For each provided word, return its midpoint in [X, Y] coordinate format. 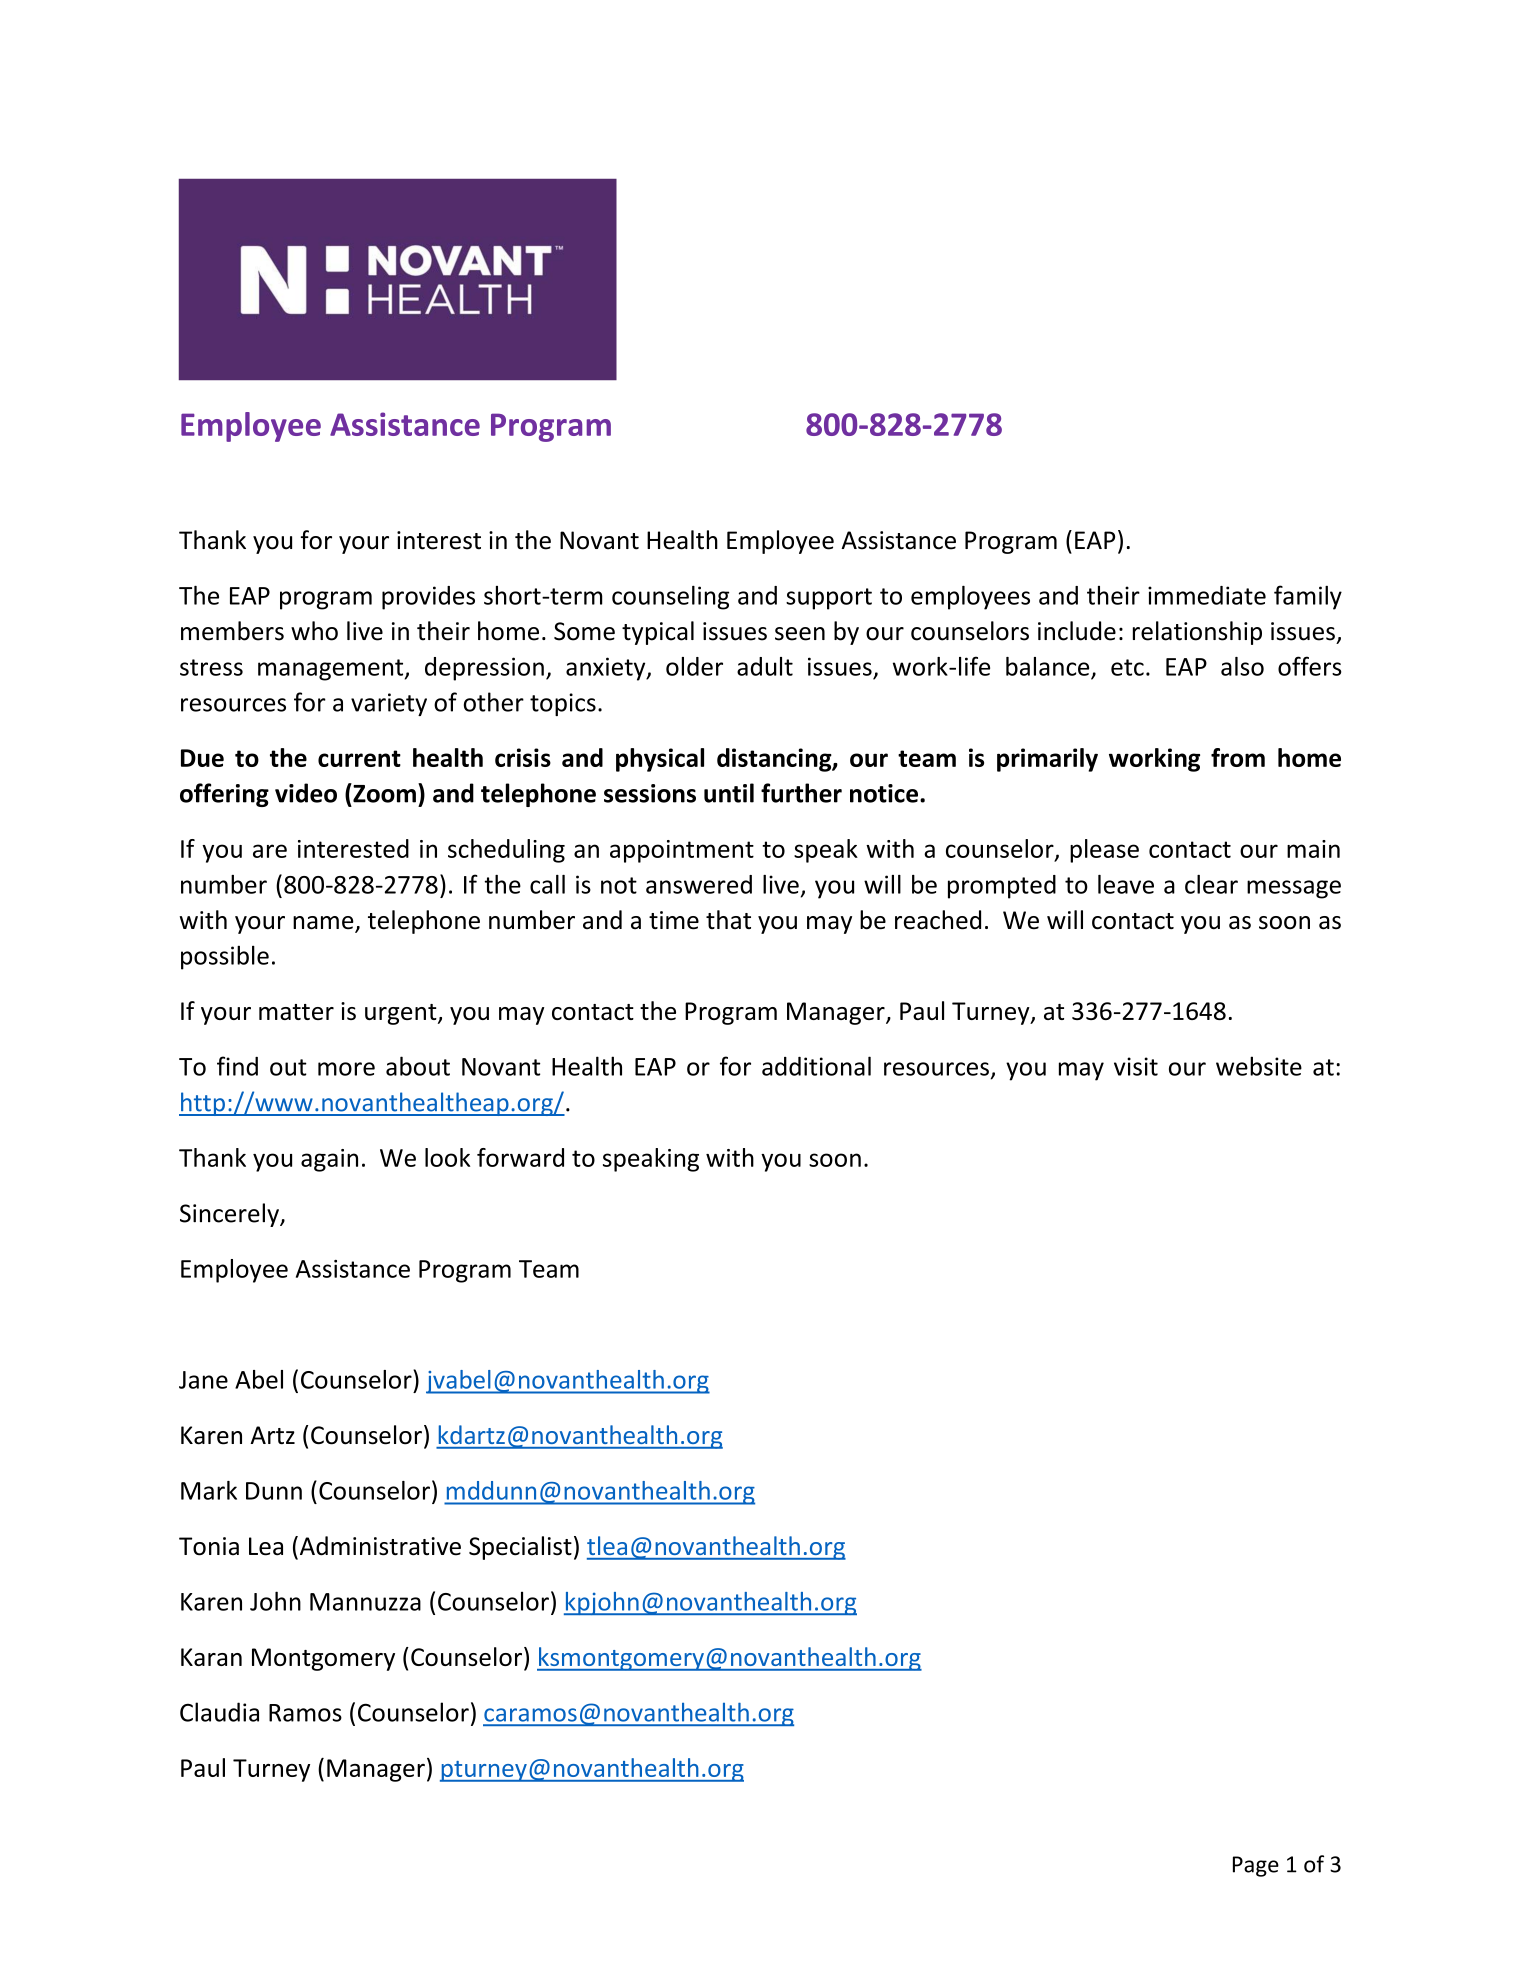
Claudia [219, 1712]
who [314, 631]
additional [816, 1066]
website [1259, 1066]
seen [800, 634]
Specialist [520, 1548]
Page [1256, 1866]
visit [1136, 1066]
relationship [1197, 633]
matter [296, 1012]
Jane [203, 1380]
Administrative [379, 1546]
